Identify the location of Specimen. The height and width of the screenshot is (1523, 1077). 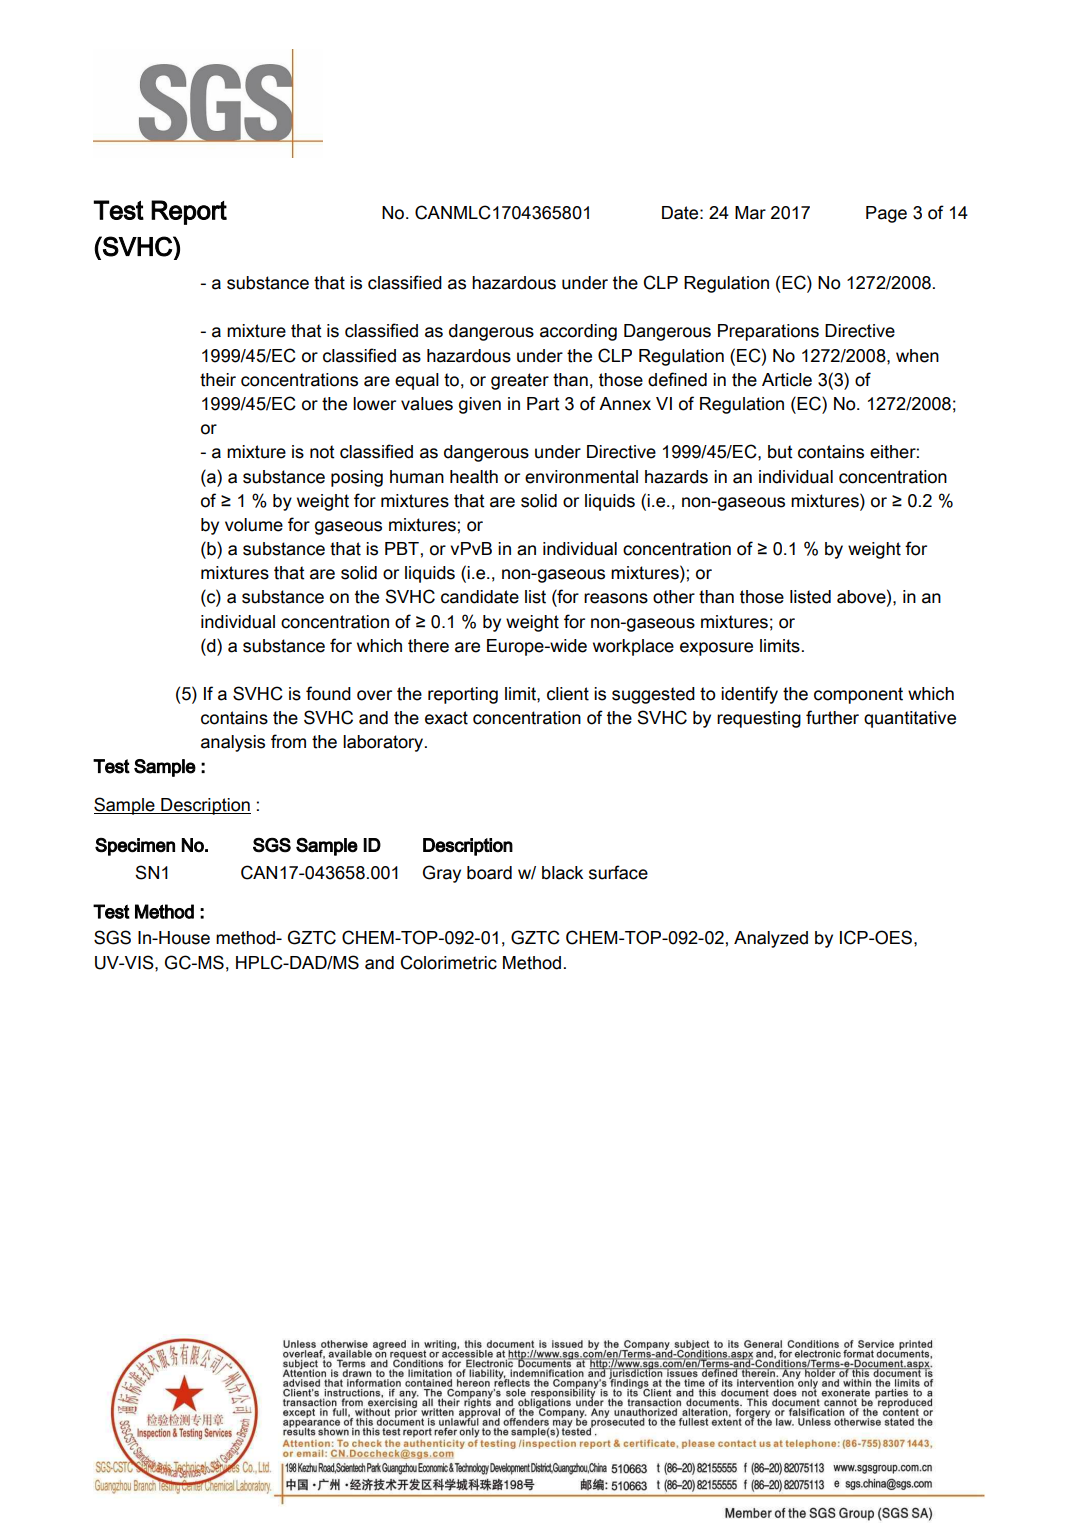
(135, 847).
